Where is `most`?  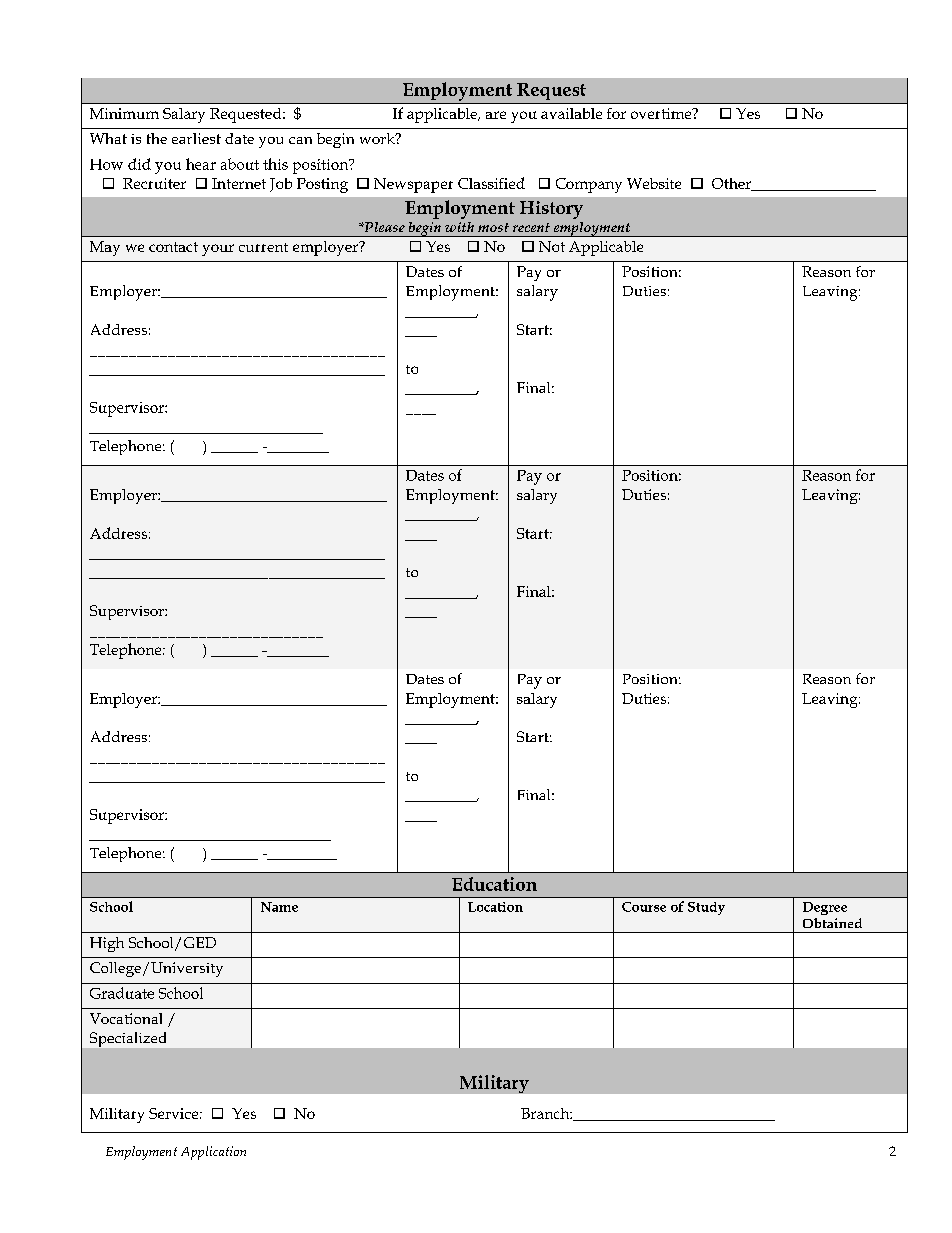
most is located at coordinates (493, 227).
